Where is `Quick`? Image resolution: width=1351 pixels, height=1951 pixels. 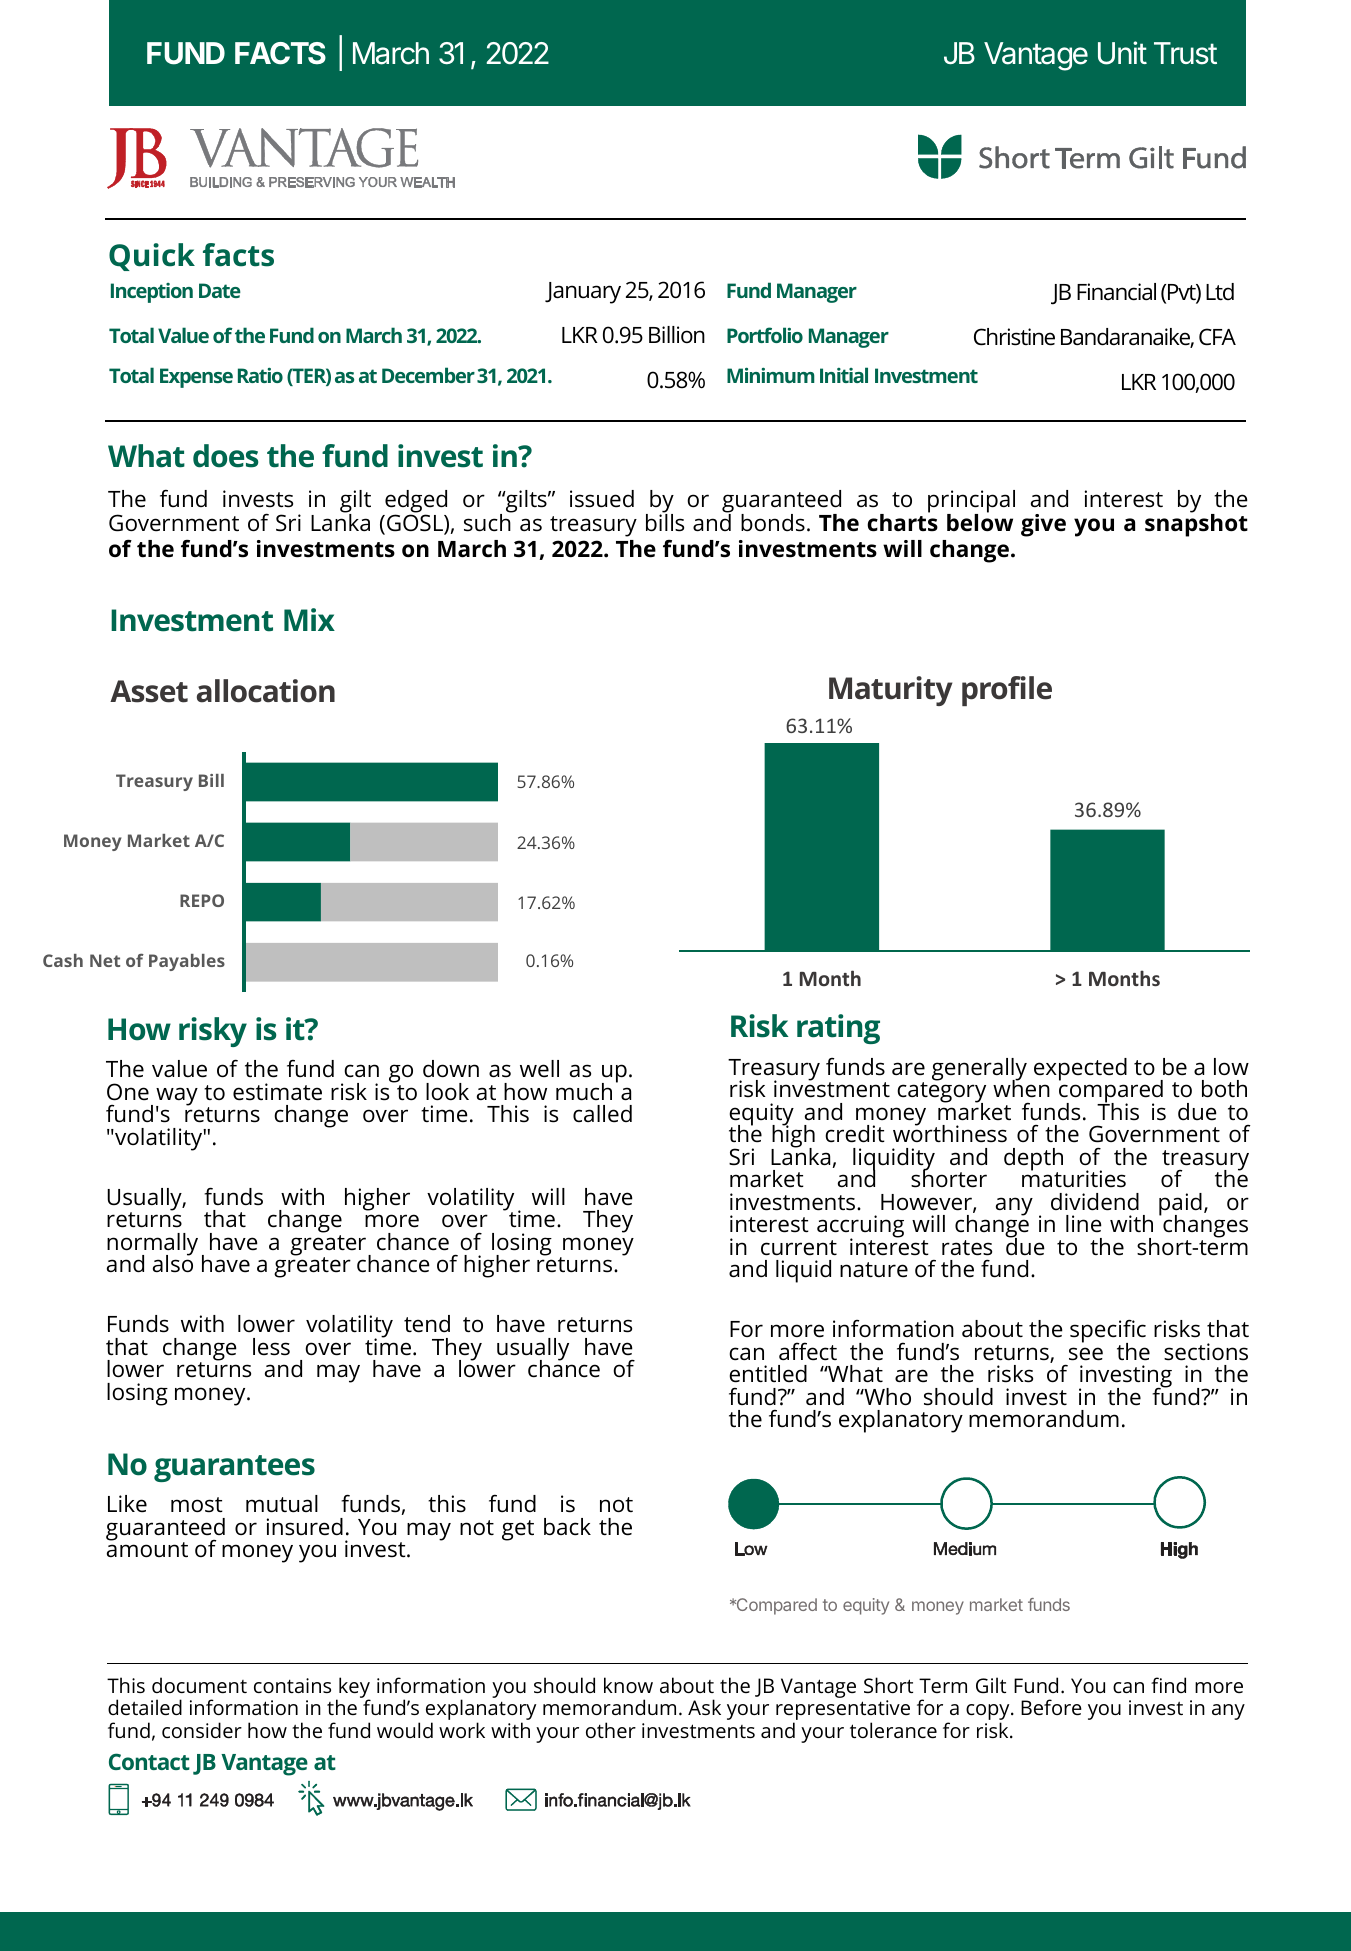
Quick is located at coordinates (152, 257).
